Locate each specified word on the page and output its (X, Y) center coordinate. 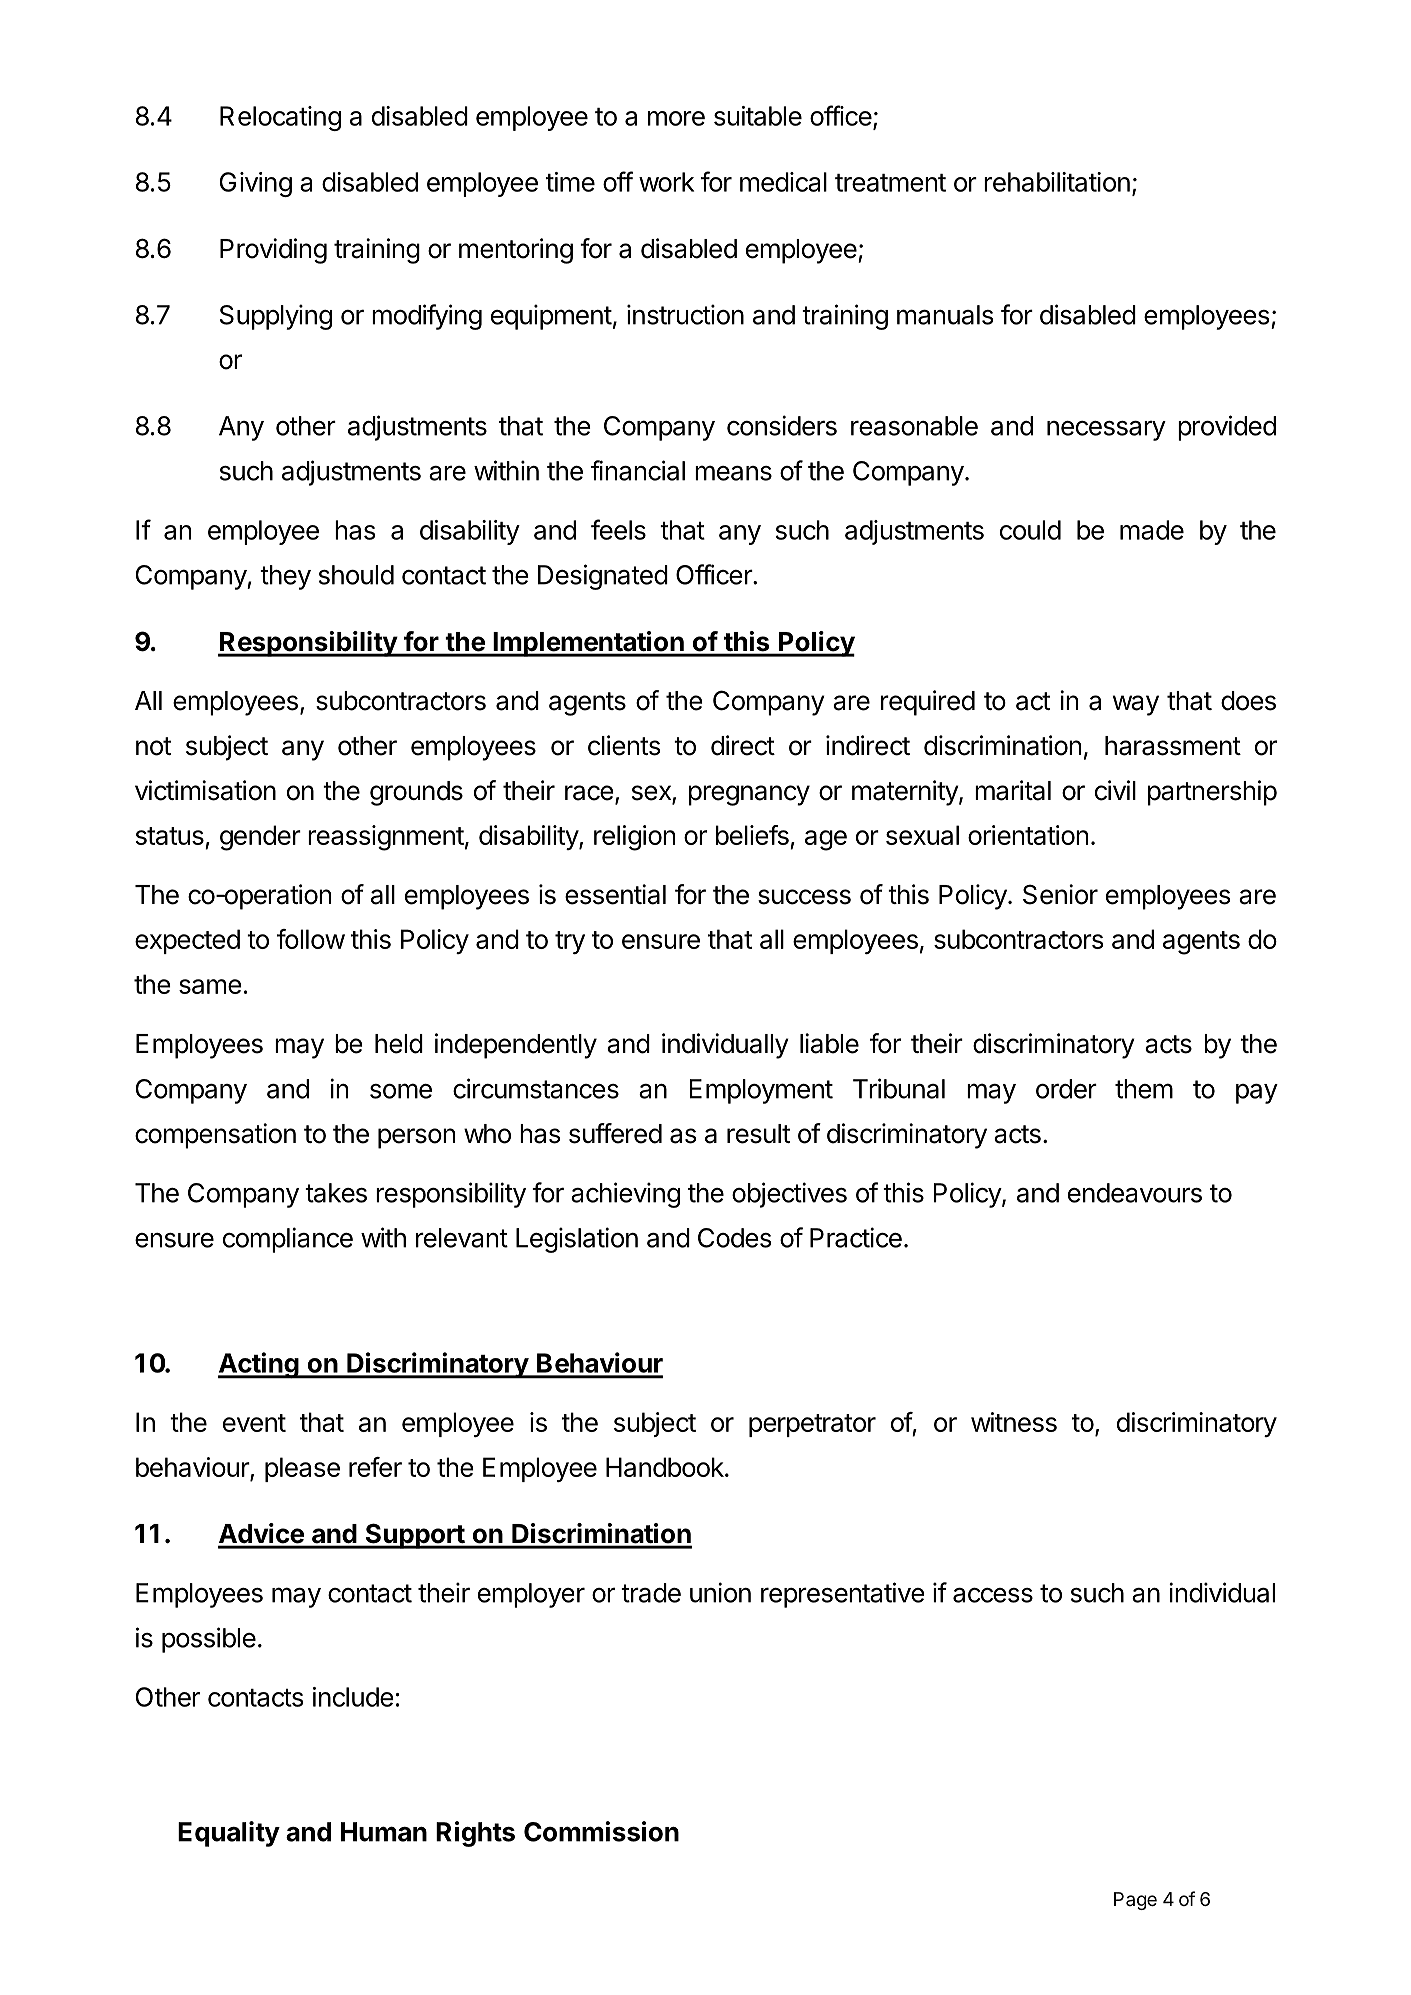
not (153, 746)
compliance (288, 1240)
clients (624, 745)
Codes (734, 1238)
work (666, 182)
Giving (256, 184)
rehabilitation (1057, 182)
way (1136, 705)
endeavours (1135, 1193)
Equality (229, 1834)
